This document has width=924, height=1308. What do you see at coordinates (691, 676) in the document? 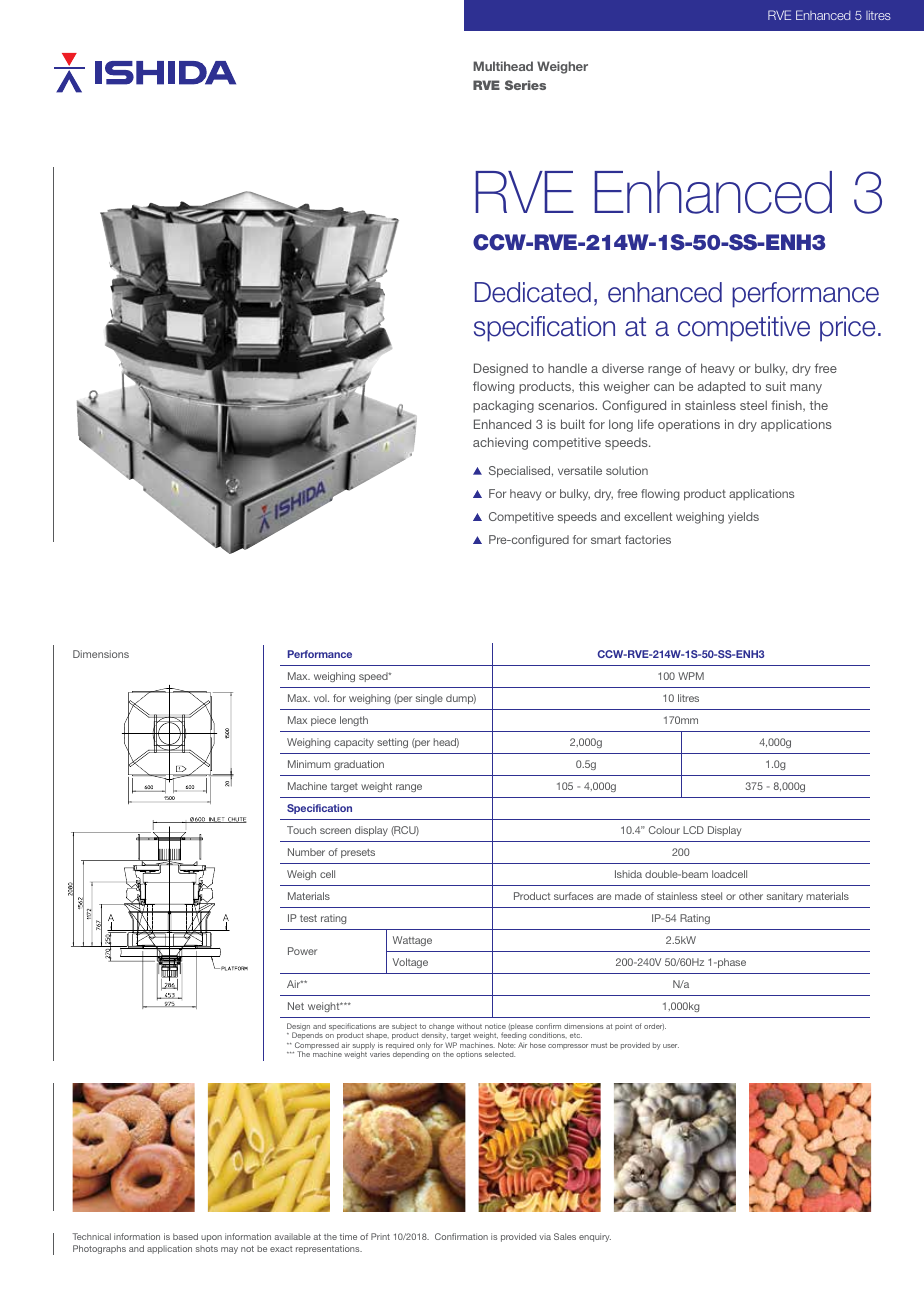
I see `WPM` at bounding box center [691, 676].
